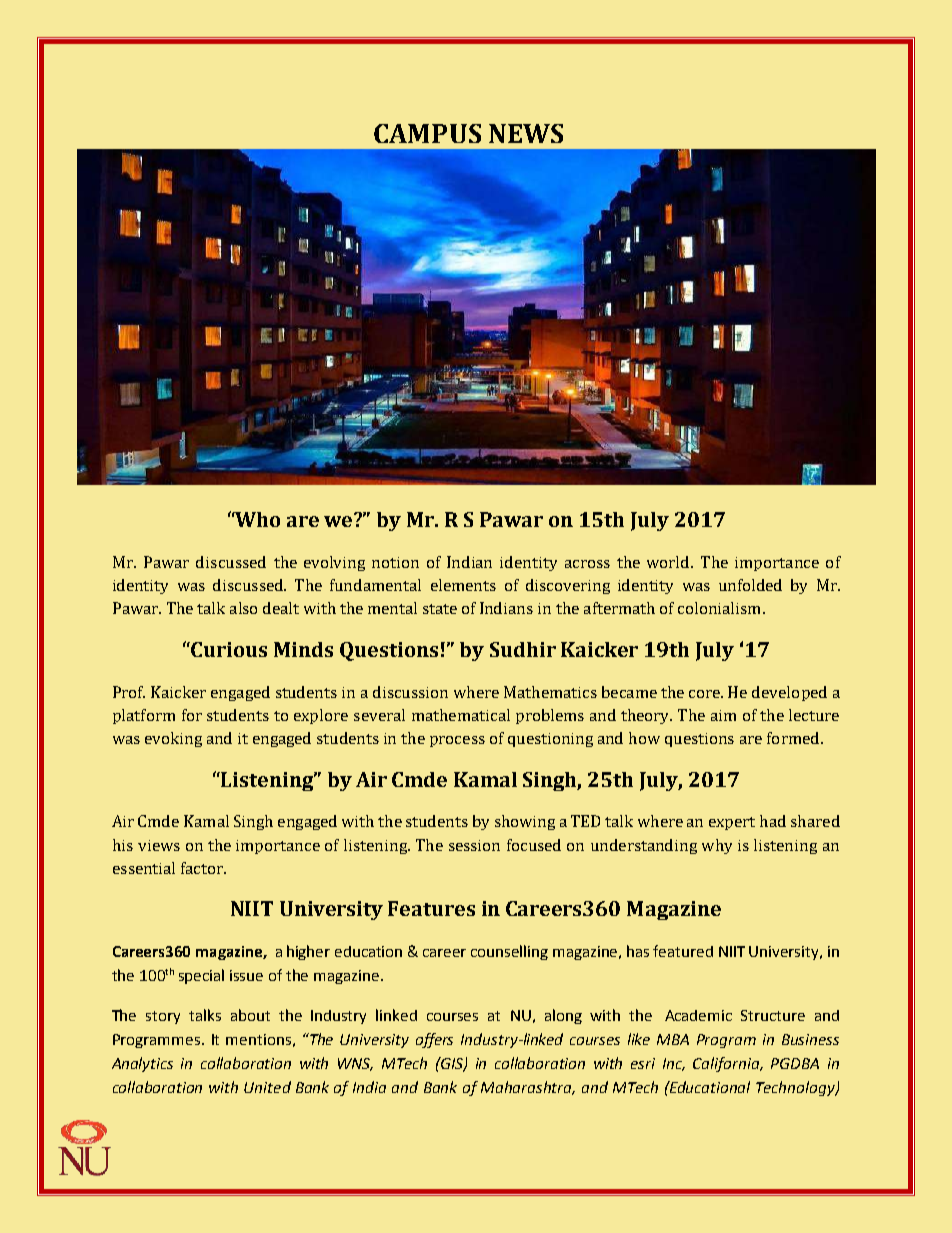  Describe the element at coordinates (427, 133) in the image. I see `CAMPUS` at that location.
